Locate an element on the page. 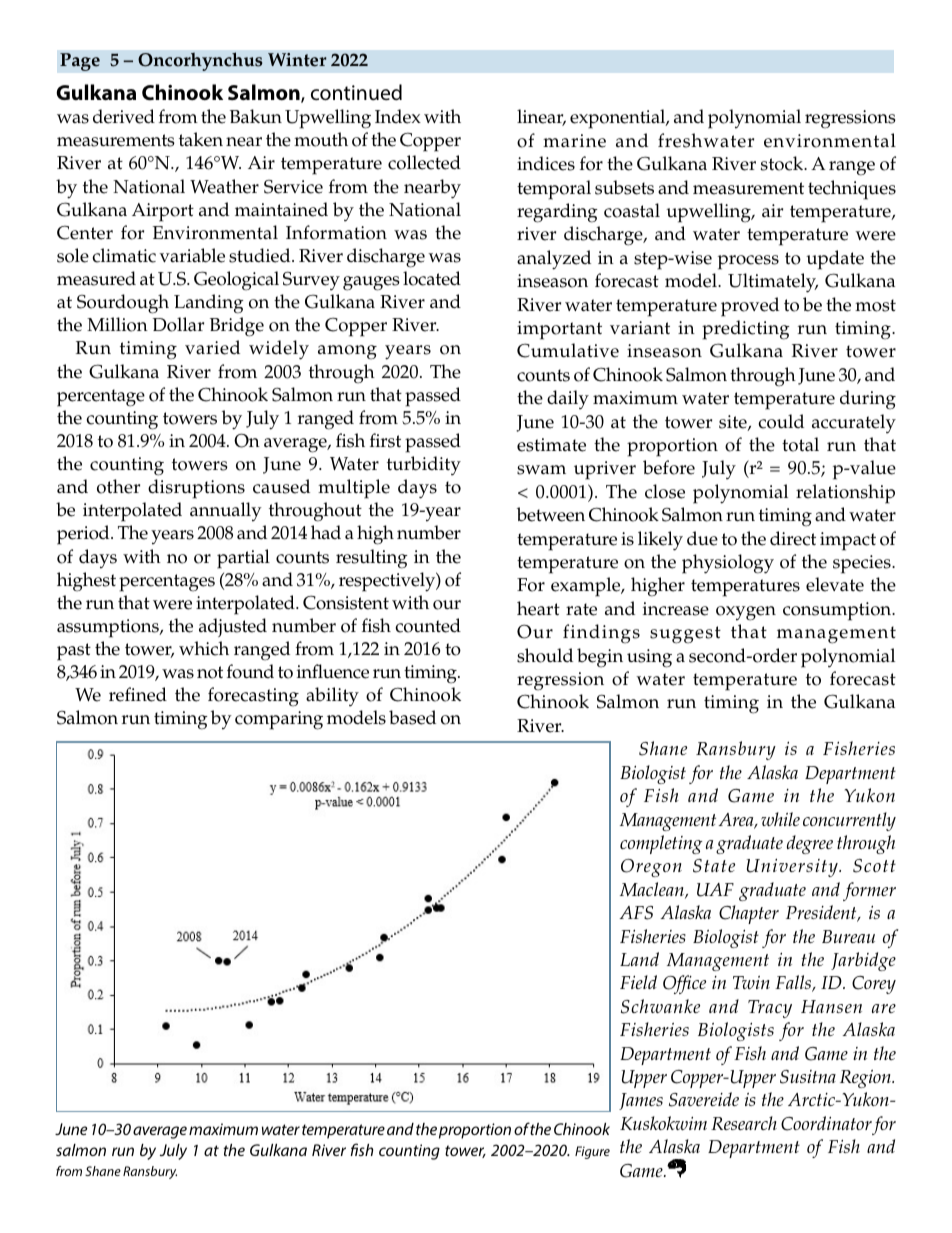 The width and height of the document is (952, 1233). comparing is located at coordinates (279, 720).
